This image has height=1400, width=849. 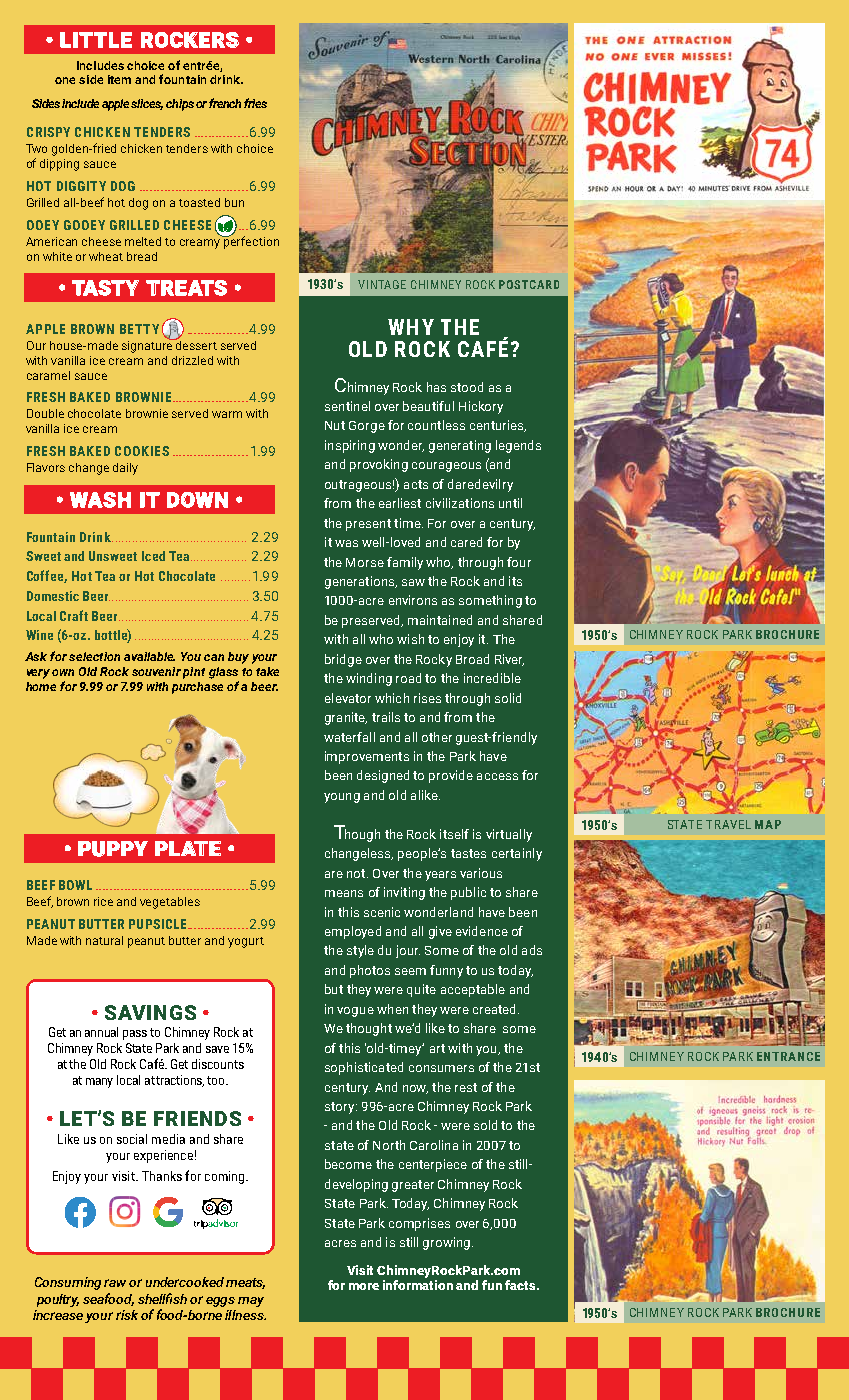 What do you see at coordinates (446, 1243) in the image?
I see `growing` at bounding box center [446, 1243].
